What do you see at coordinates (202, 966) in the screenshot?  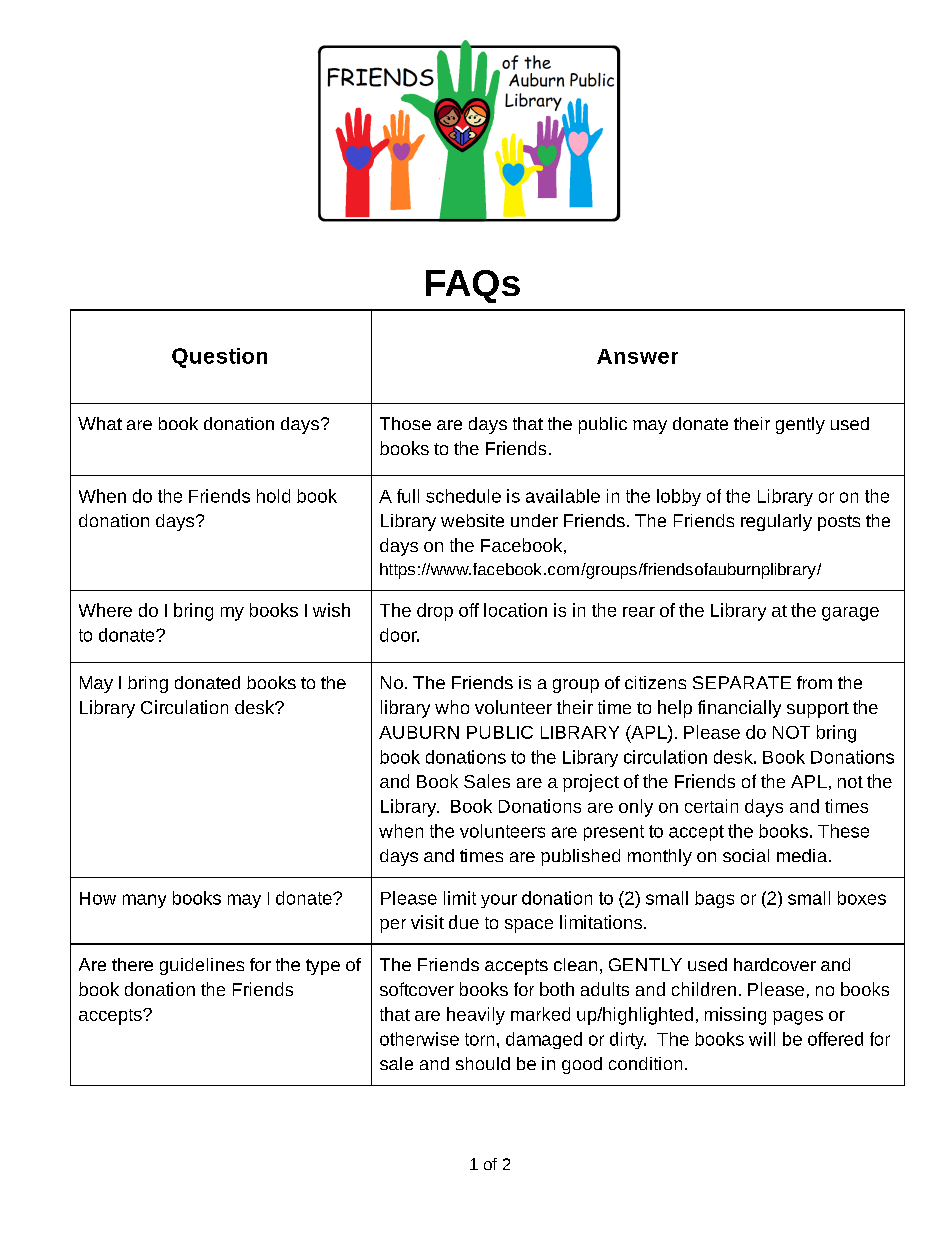 I see `guidelines` at bounding box center [202, 966].
